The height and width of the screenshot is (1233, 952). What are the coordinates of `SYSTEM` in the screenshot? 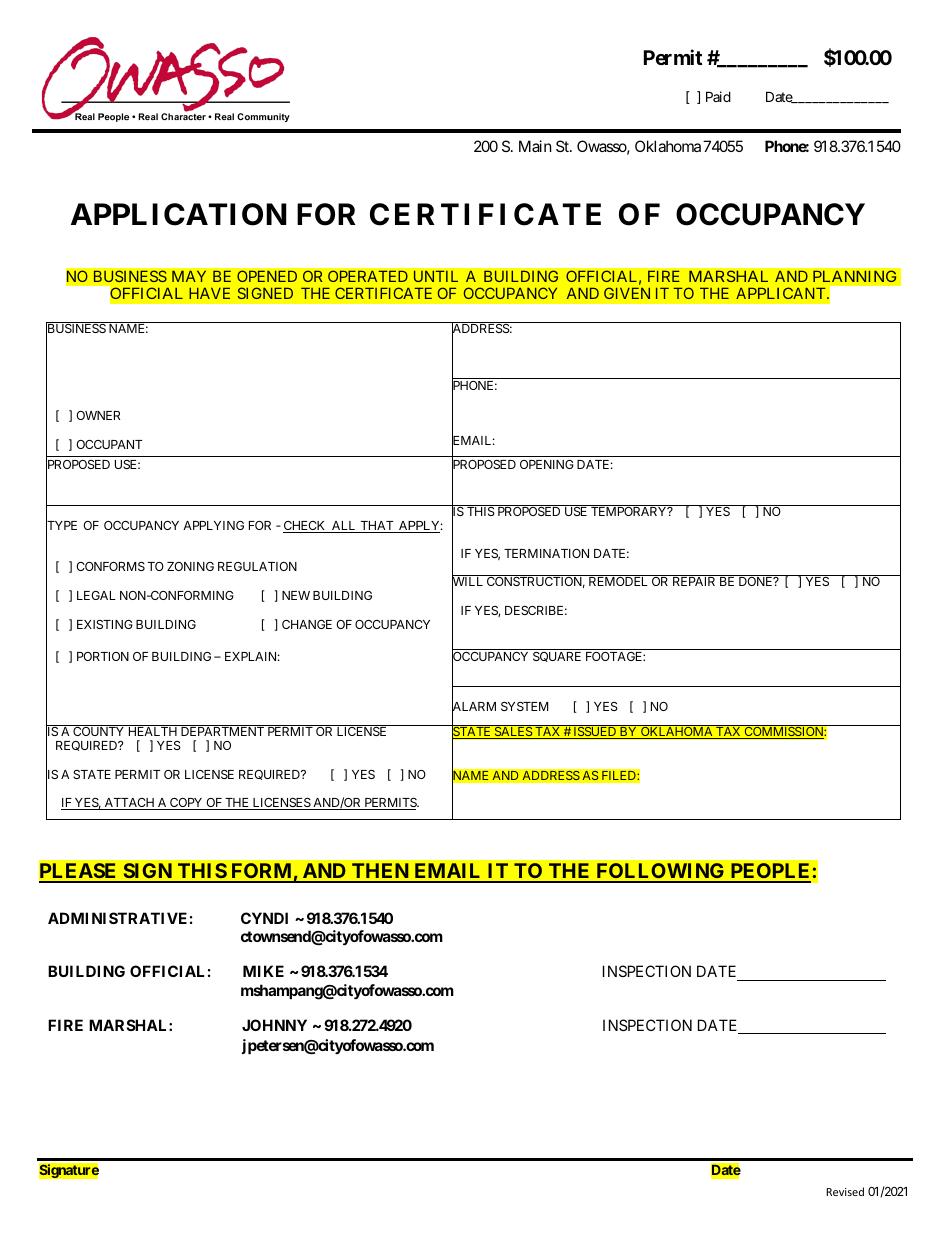 It's located at (524, 706).
